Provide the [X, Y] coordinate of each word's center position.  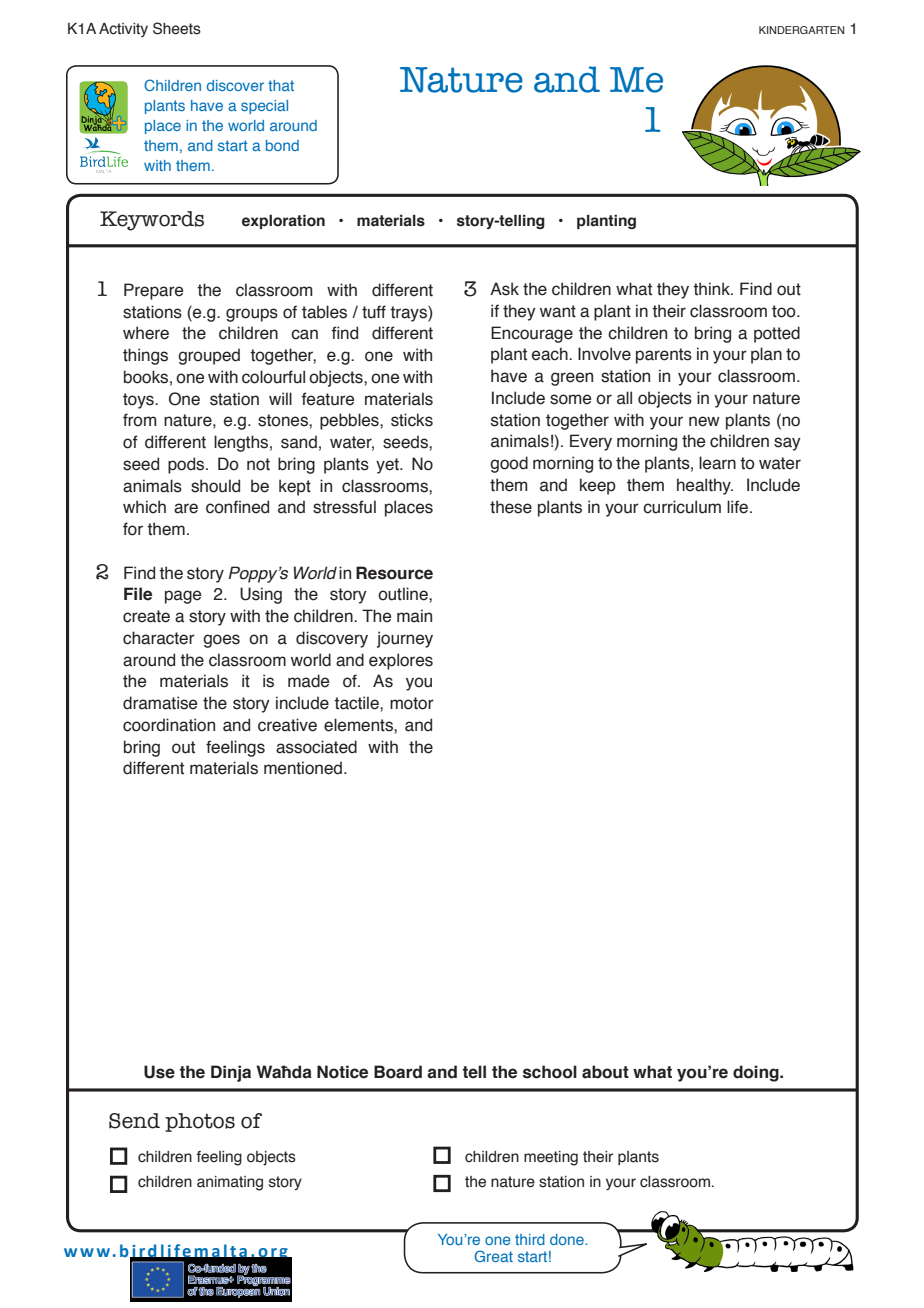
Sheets [177, 28]
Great [493, 1256]
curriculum [682, 507]
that [281, 85]
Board [398, 1072]
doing [757, 1073]
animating [230, 1183]
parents [664, 356]
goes [221, 641]
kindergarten [801, 30]
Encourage [532, 334]
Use [159, 1072]
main [414, 616]
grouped [209, 356]
